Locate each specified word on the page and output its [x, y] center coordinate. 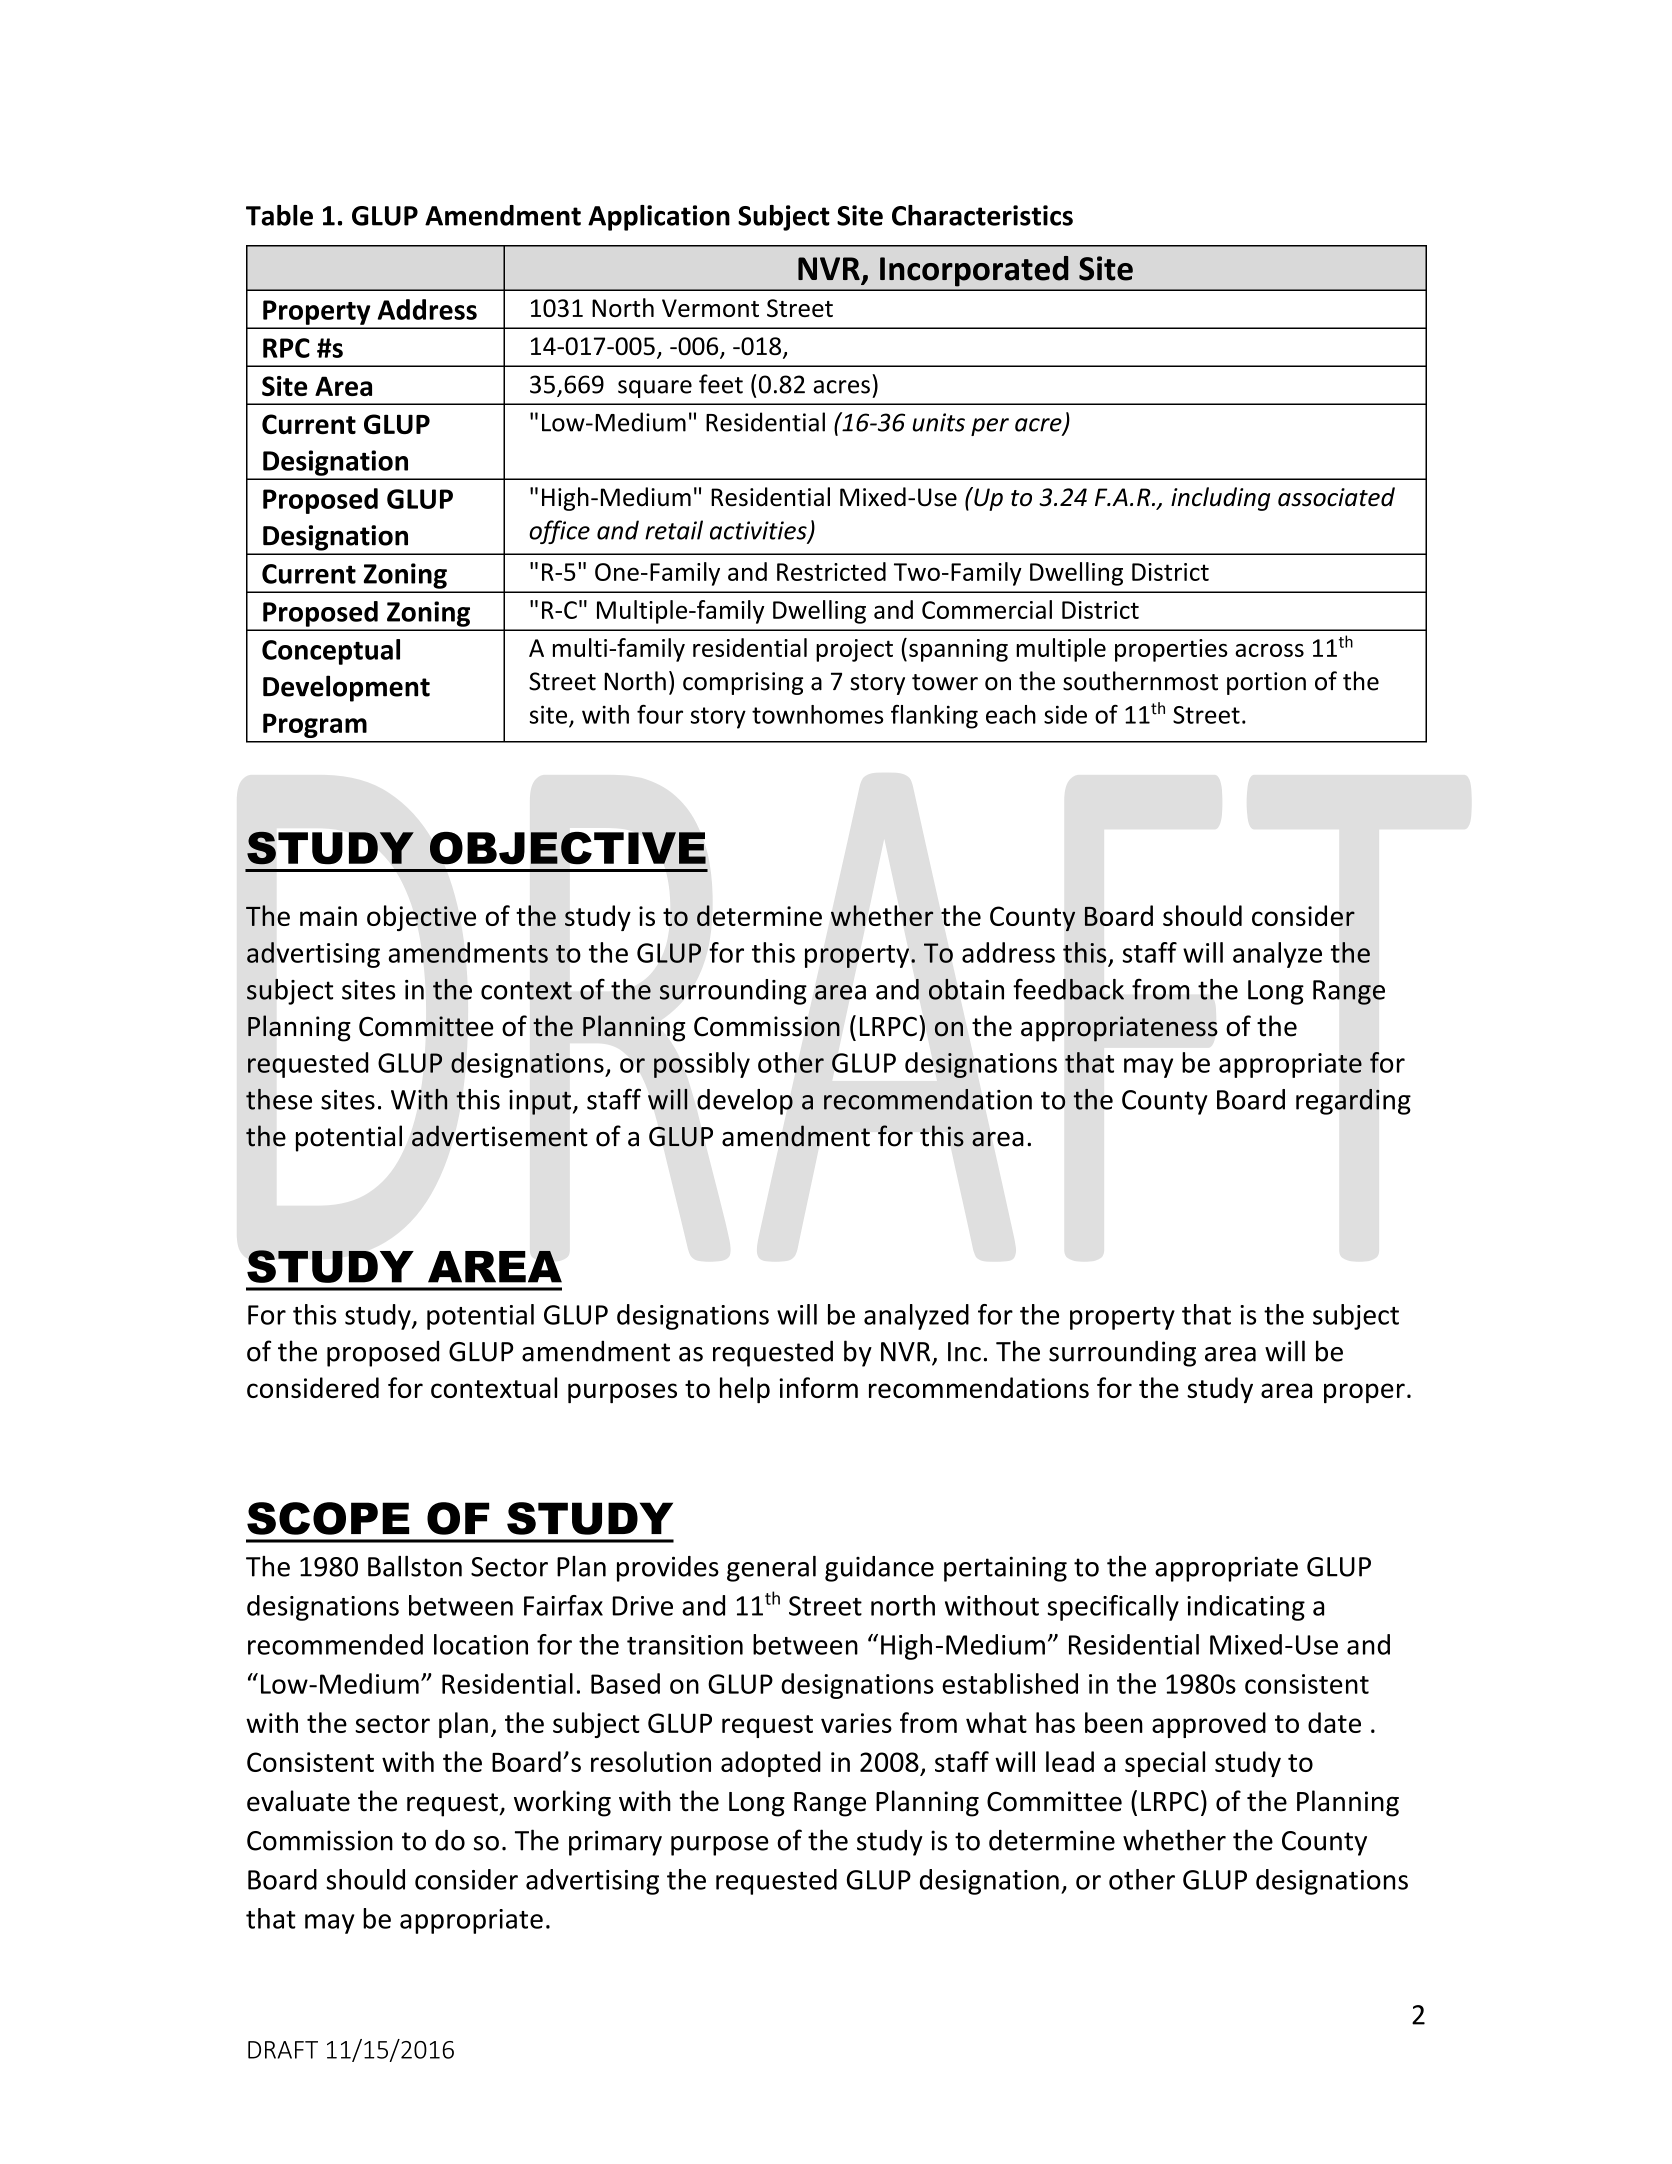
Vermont [710, 308]
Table [279, 215]
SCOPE [328, 1518]
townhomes [817, 714]
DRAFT [283, 2050]
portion [1266, 683]
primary [615, 1843]
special [1165, 1764]
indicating [1246, 1608]
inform [818, 1387]
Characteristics [982, 215]
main [328, 916]
